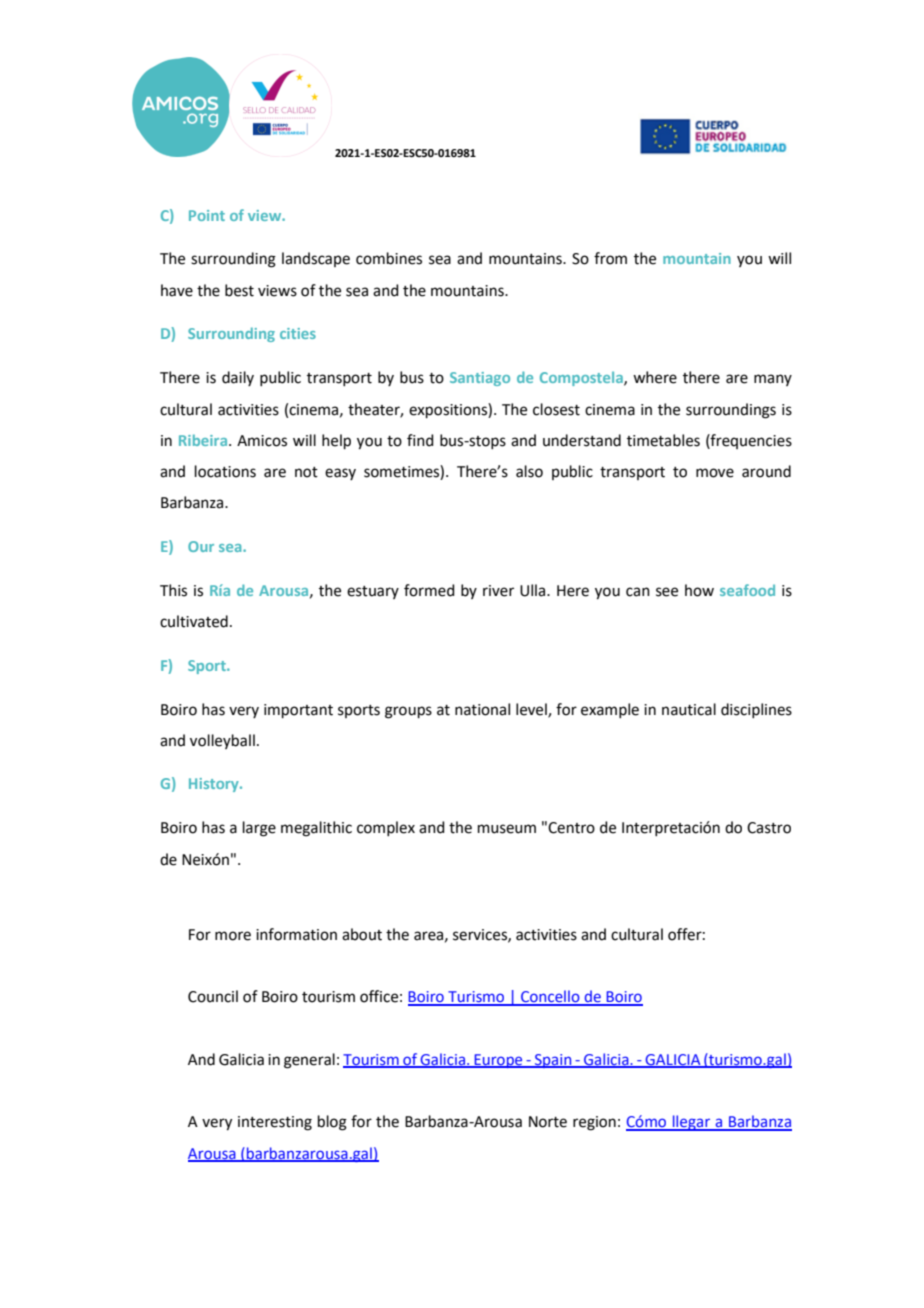  Describe the element at coordinates (259, 829) in the image. I see `large` at that location.
